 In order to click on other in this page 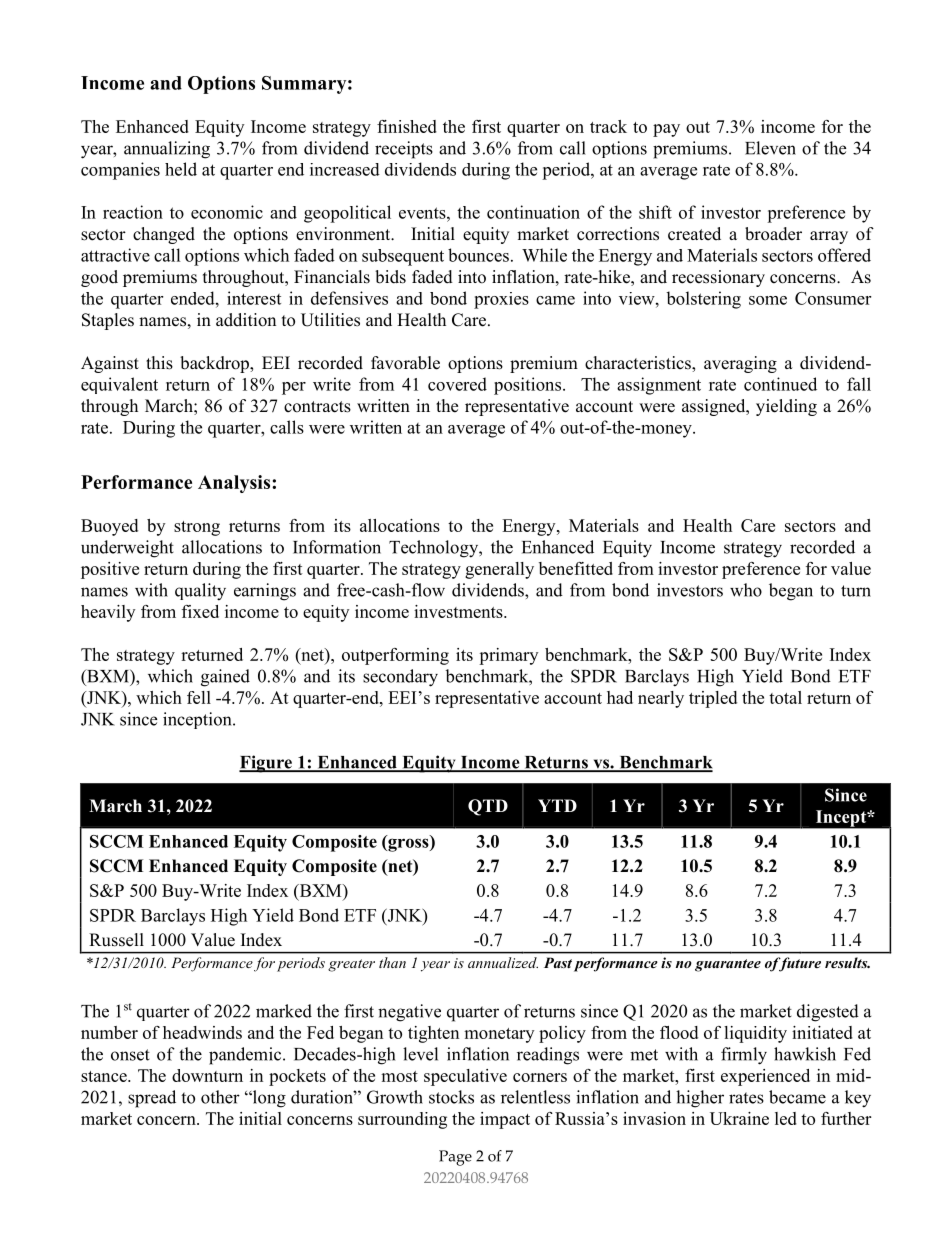, I will do `click(220, 1097)`.
